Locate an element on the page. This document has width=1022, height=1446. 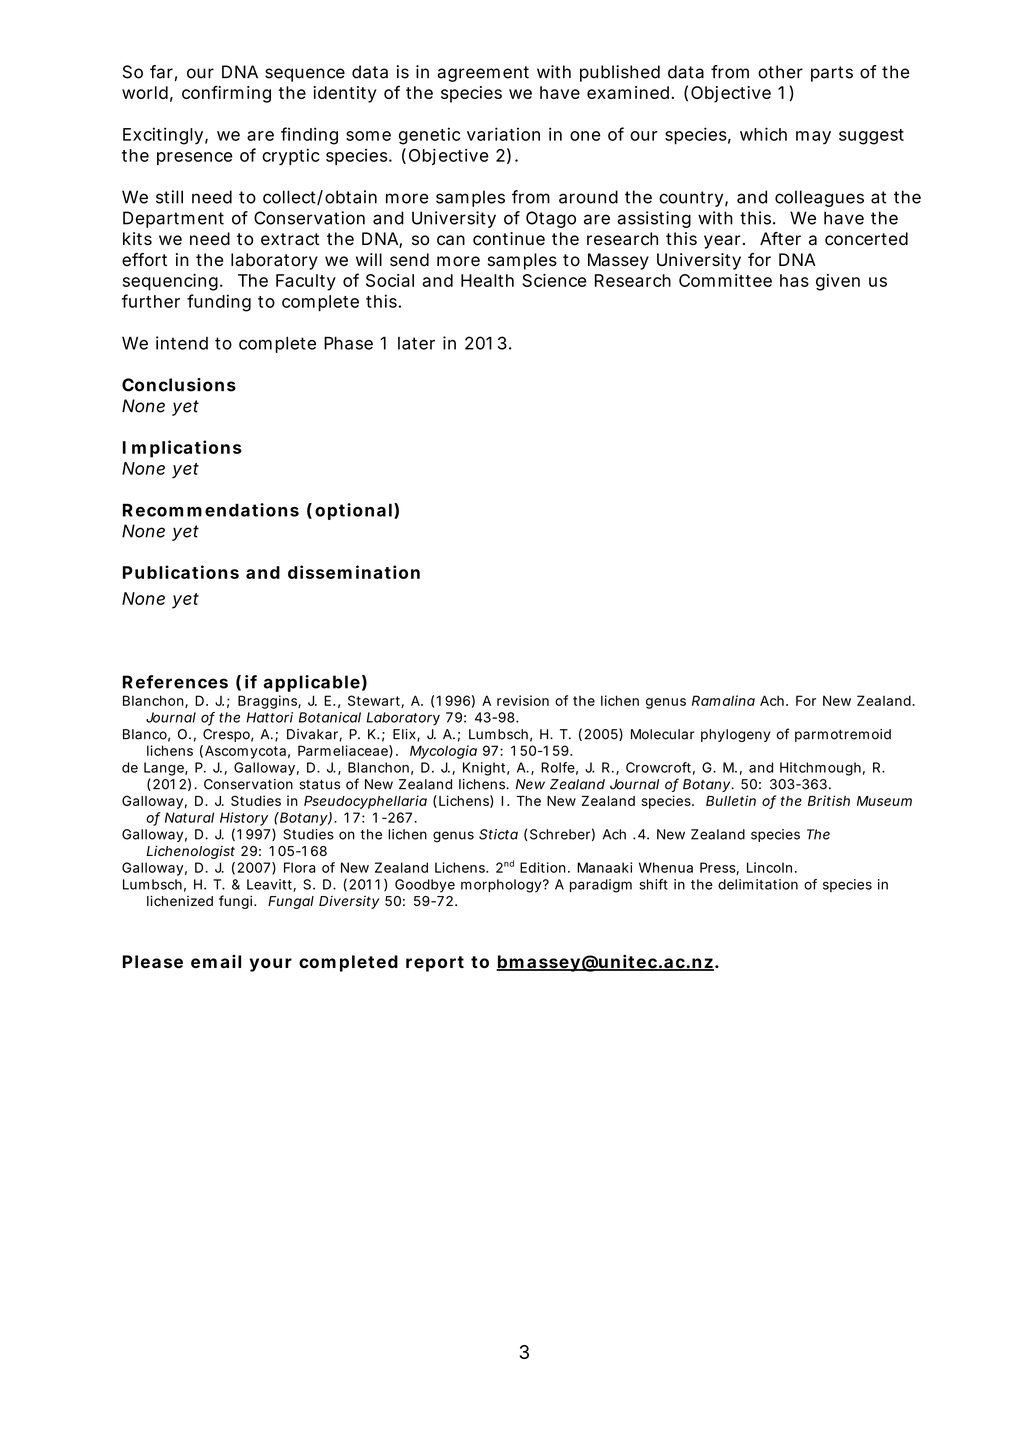
agreement is located at coordinates (483, 74).
